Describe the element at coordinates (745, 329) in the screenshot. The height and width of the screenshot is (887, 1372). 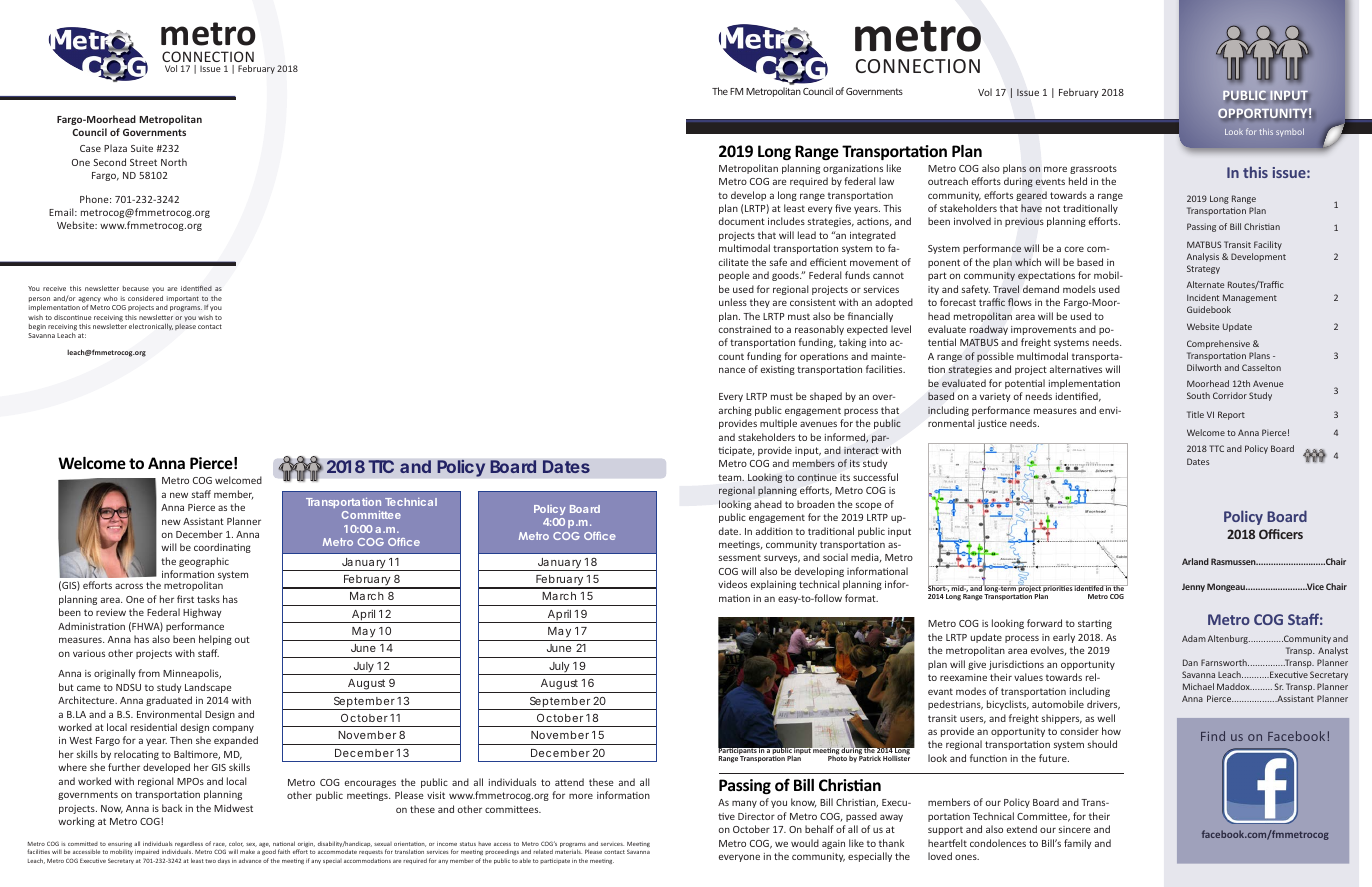
I see `constrained` at that location.
